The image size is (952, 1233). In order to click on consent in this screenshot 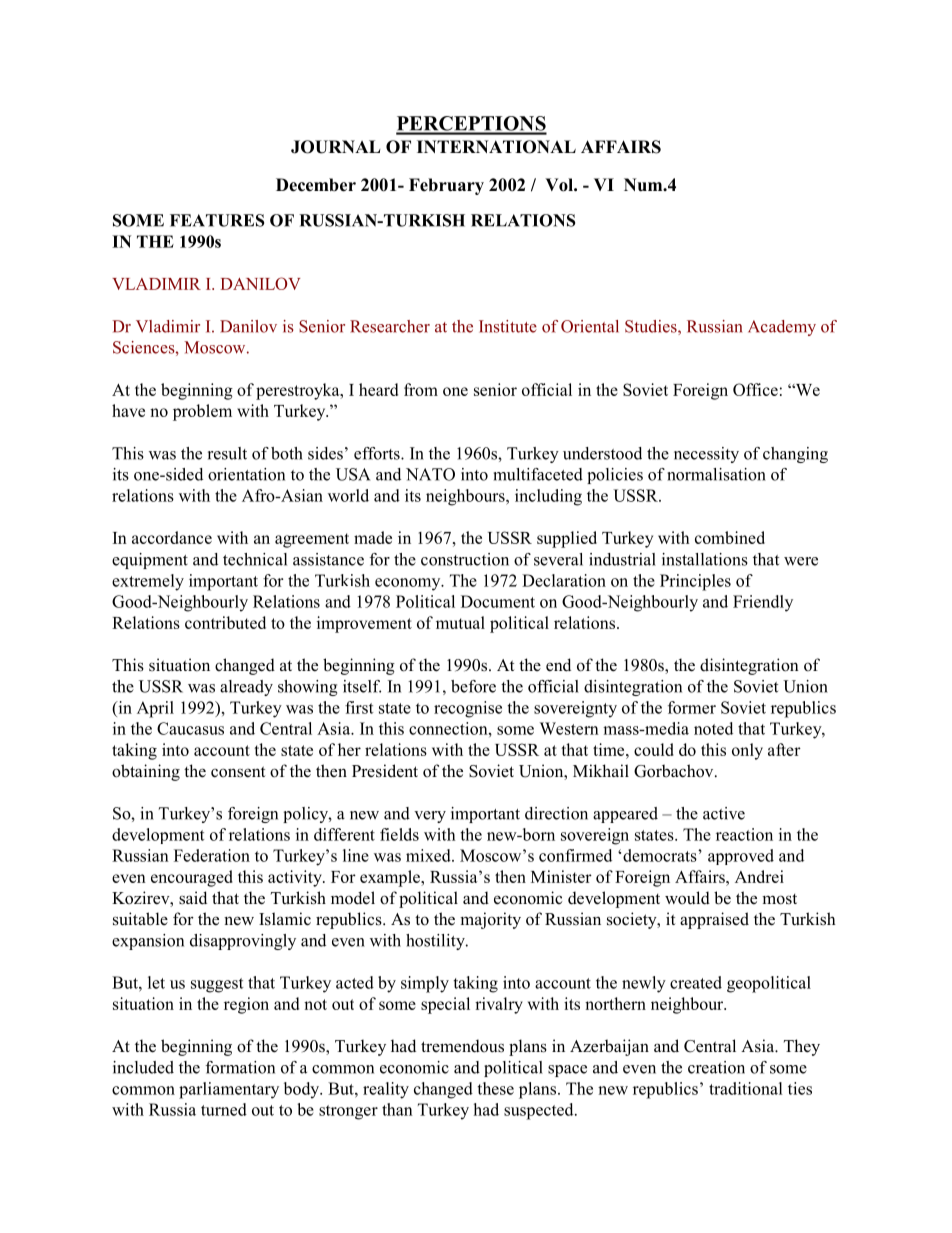, I will do `click(238, 772)`.
